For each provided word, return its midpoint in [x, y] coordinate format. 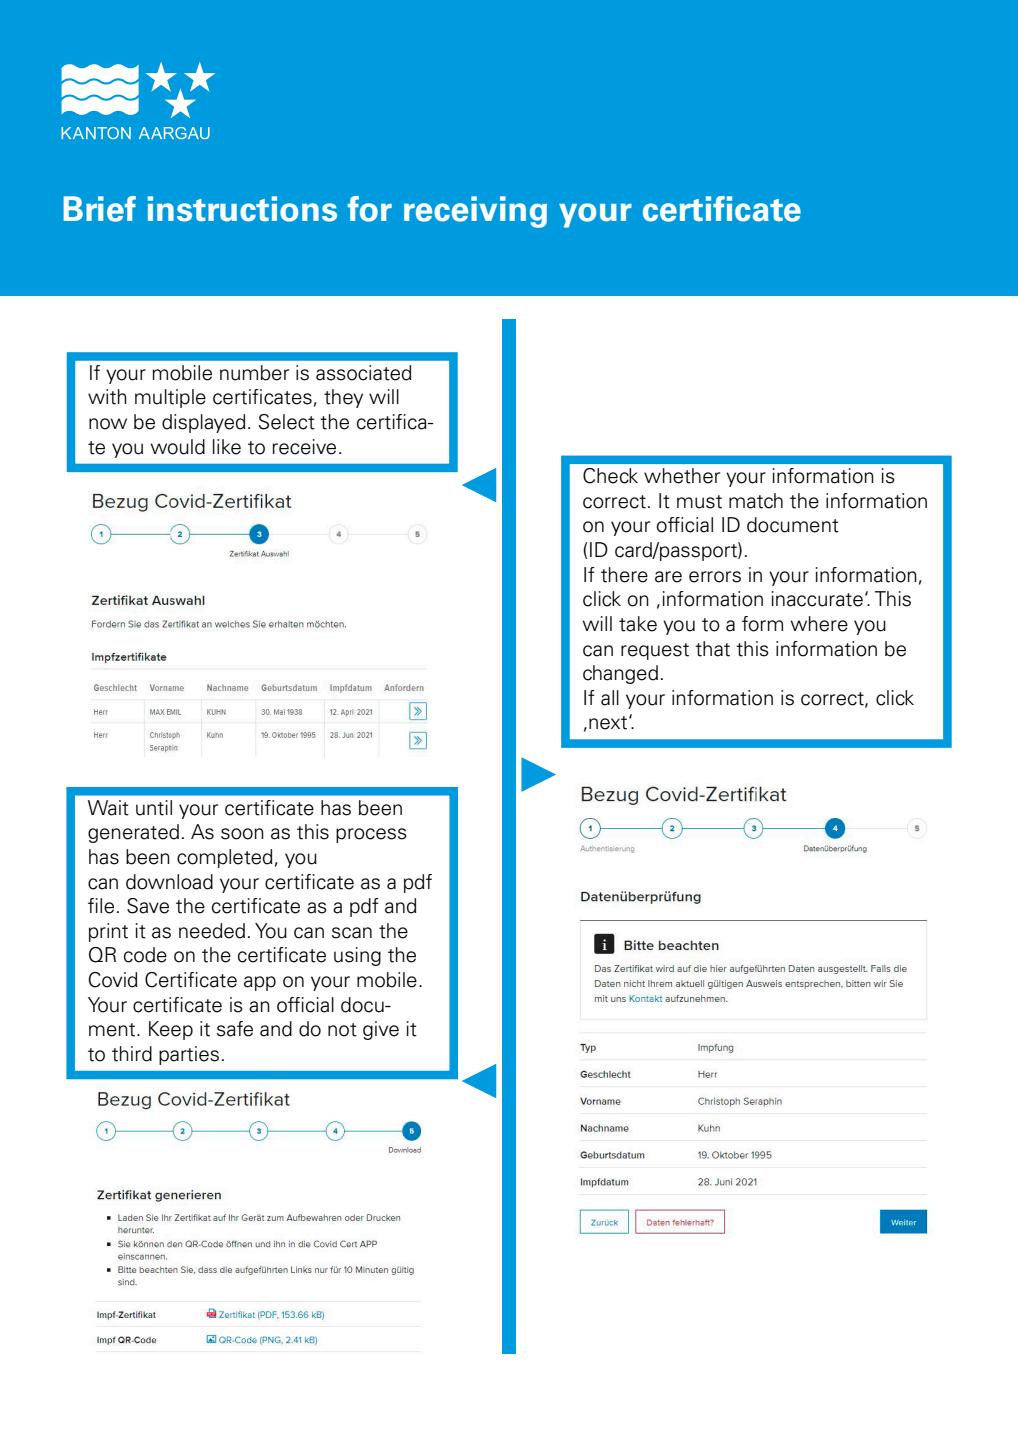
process [371, 835]
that [712, 649]
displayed [203, 423]
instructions [242, 209]
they [343, 398]
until [154, 808]
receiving [475, 212]
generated [133, 833]
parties [189, 1055]
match [756, 501]
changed [620, 674]
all [610, 698]
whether [682, 476]
